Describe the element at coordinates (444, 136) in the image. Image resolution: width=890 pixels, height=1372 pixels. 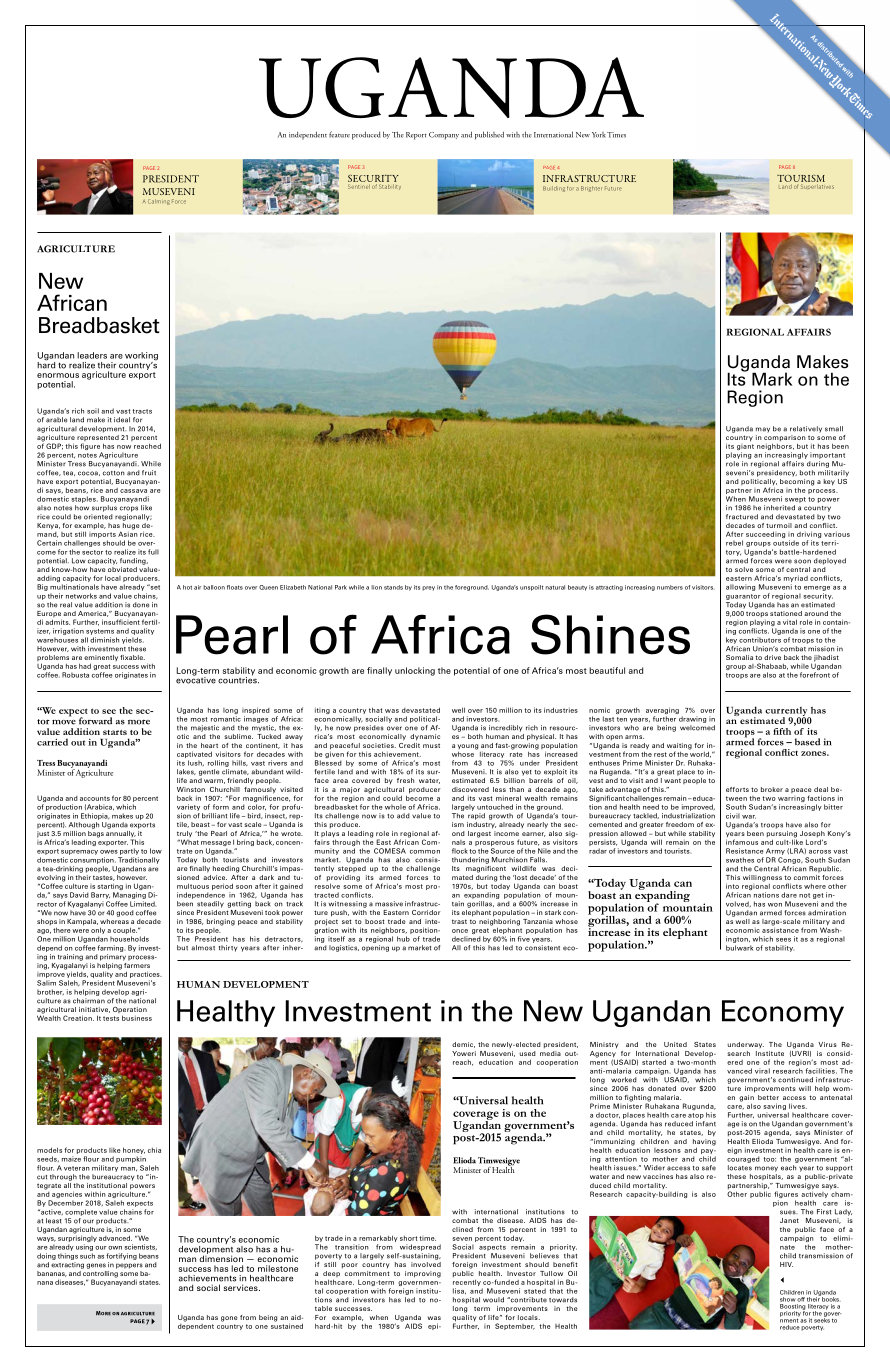
I see `Company` at that location.
